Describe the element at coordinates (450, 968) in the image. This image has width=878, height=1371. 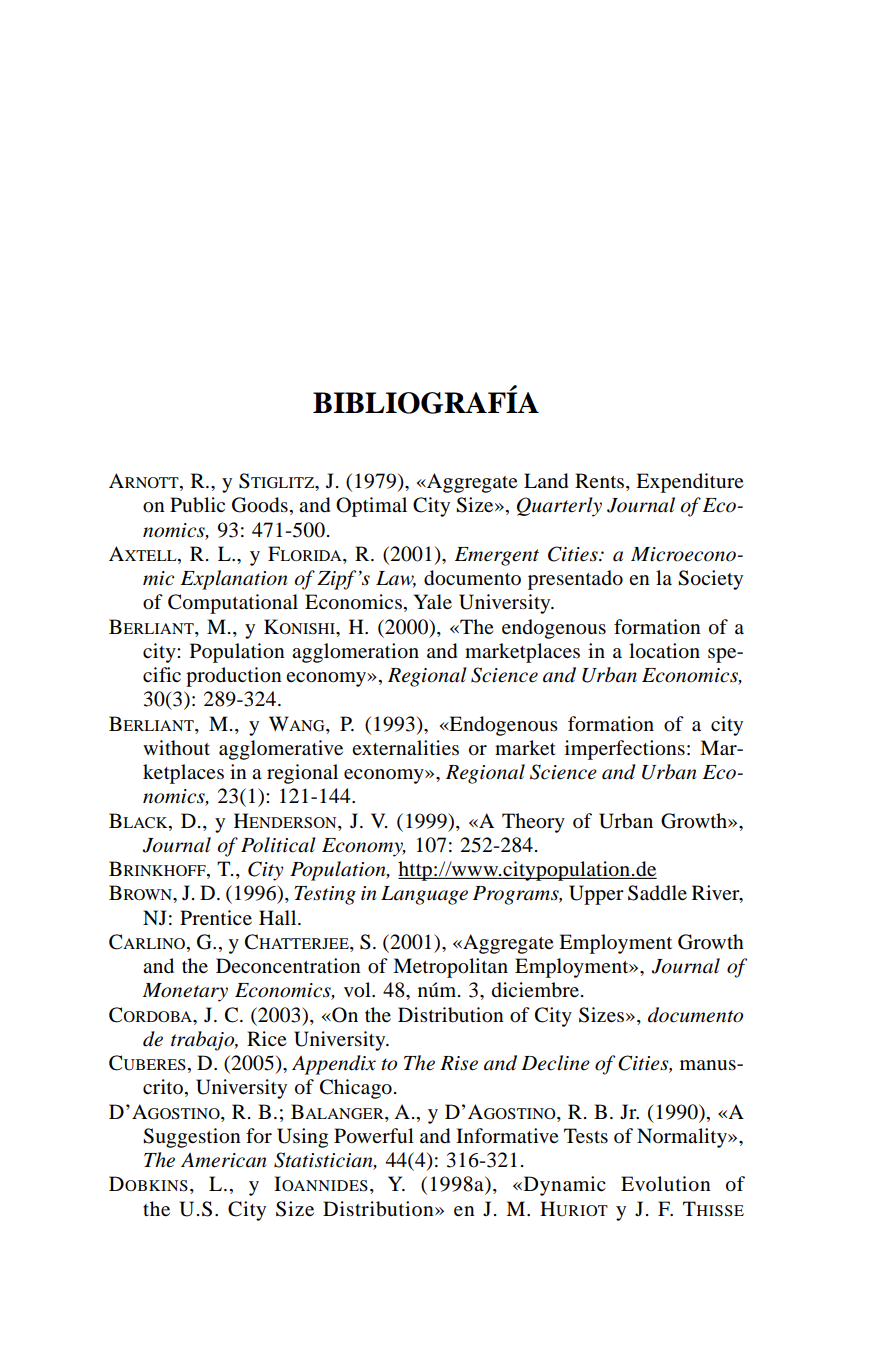
I see `Metropolitan` at that location.
